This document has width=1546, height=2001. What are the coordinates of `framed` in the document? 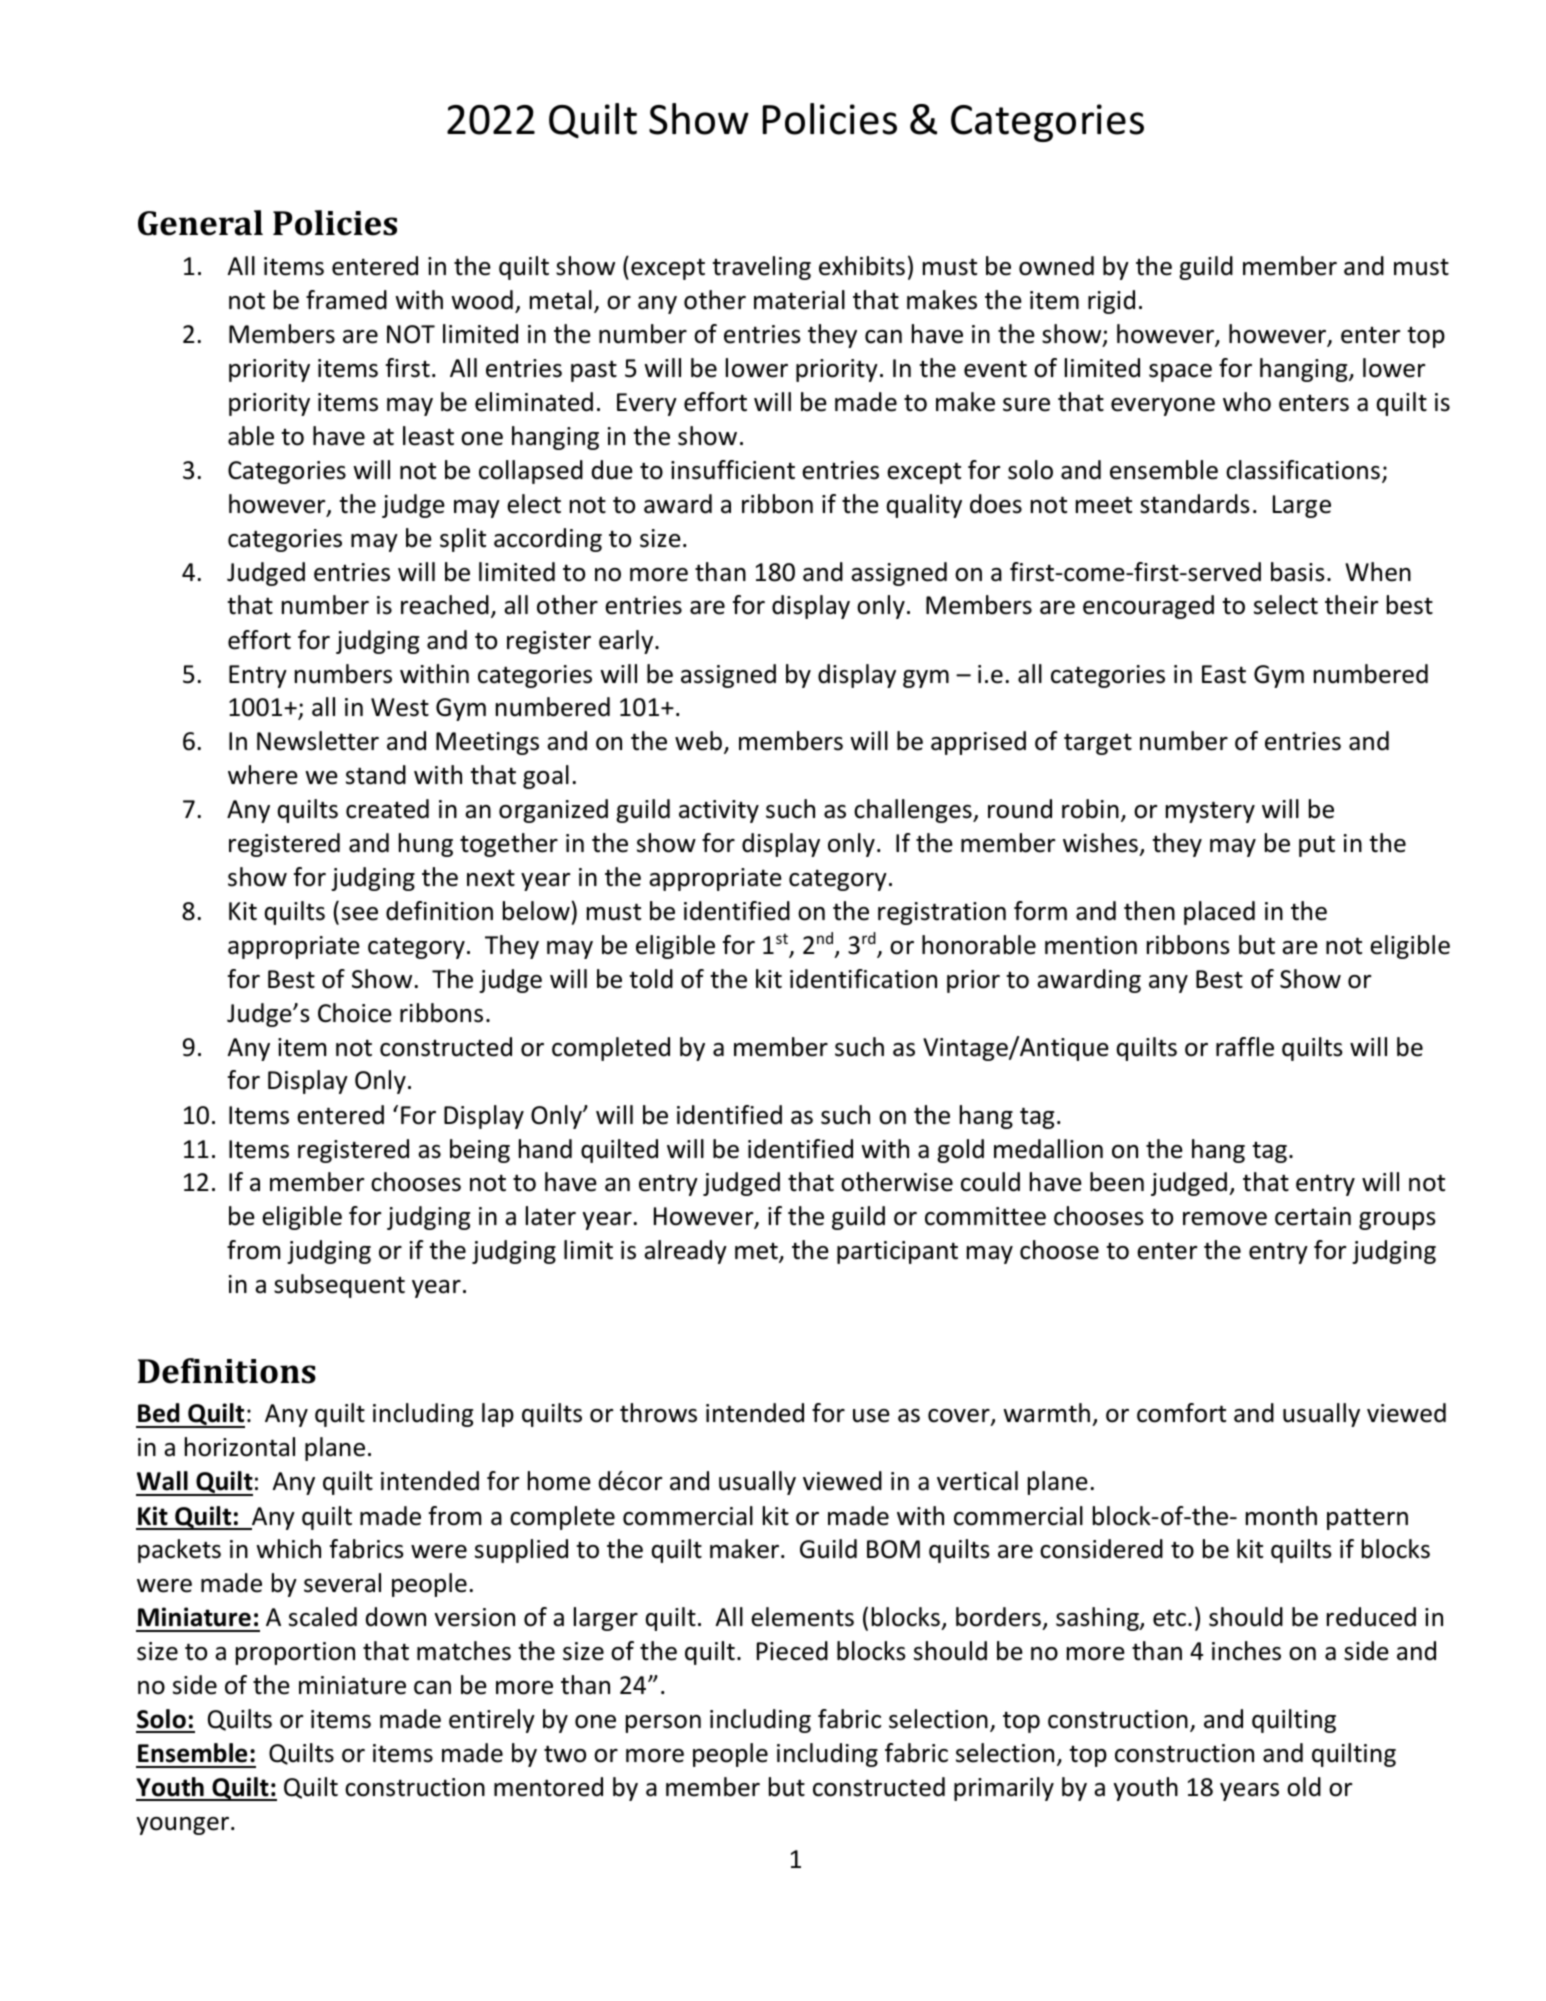 It's located at (346, 300).
